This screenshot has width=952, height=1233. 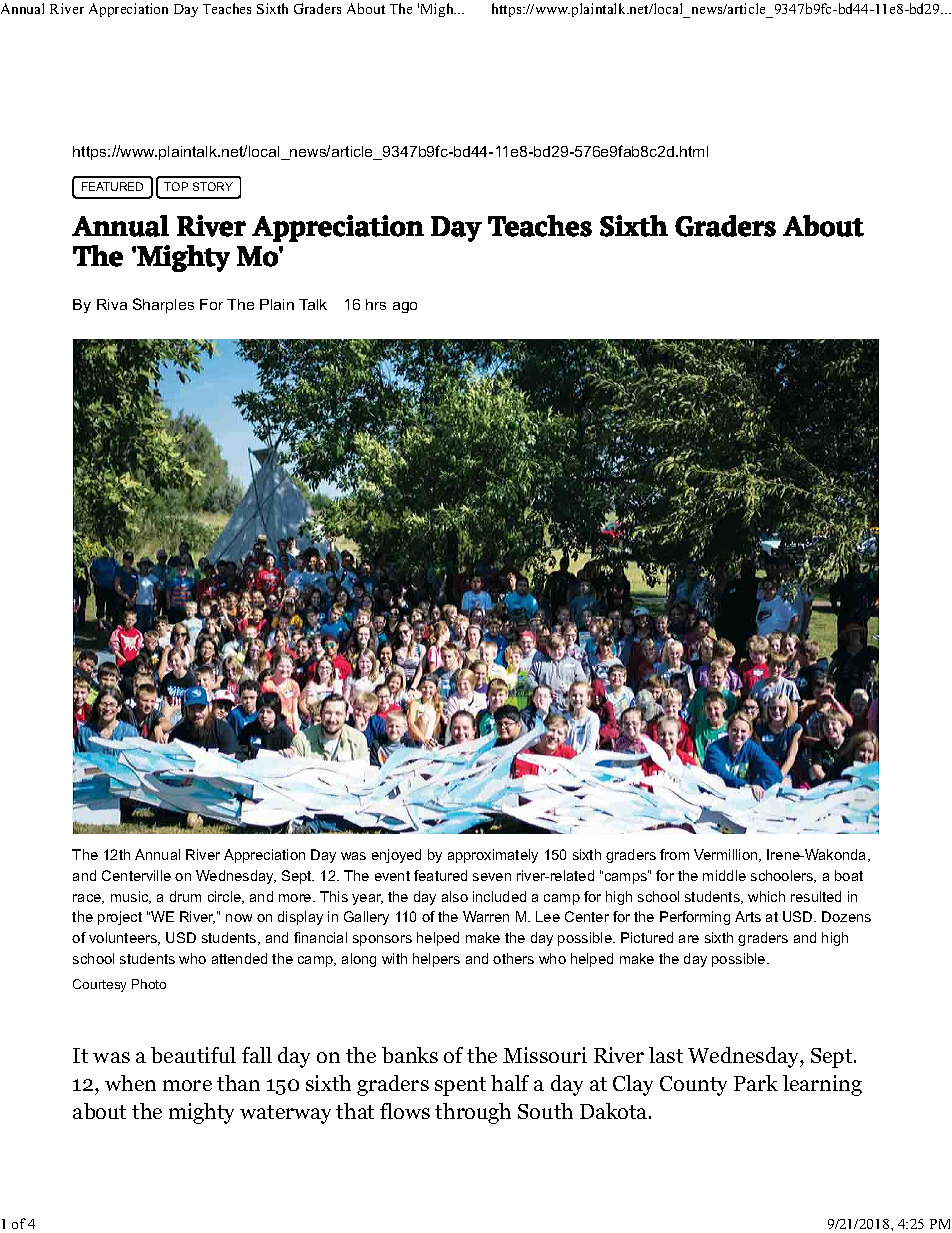 What do you see at coordinates (112, 304) in the screenshot?
I see `Riva` at bounding box center [112, 304].
